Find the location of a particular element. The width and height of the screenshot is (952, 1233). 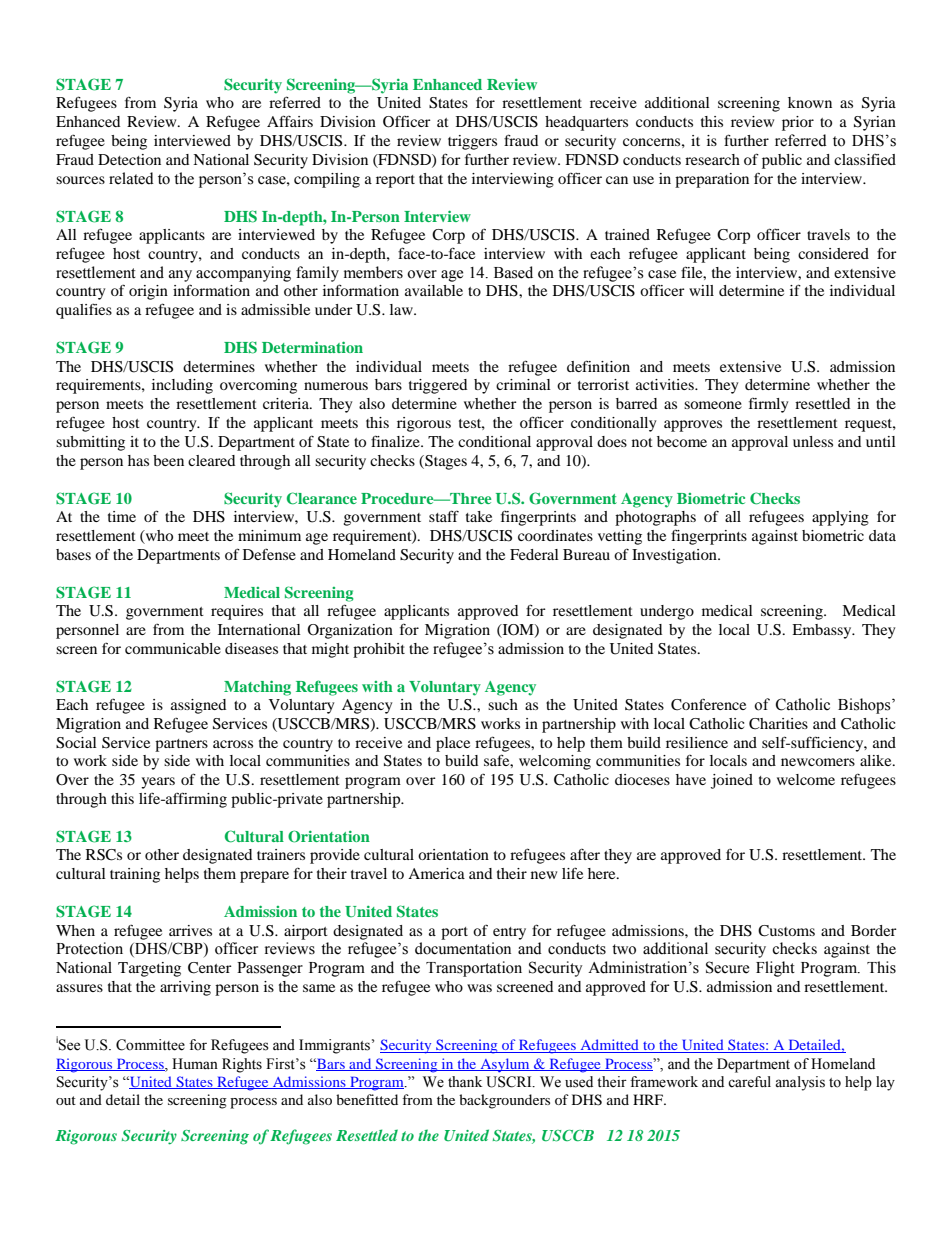

including is located at coordinates (182, 386).
